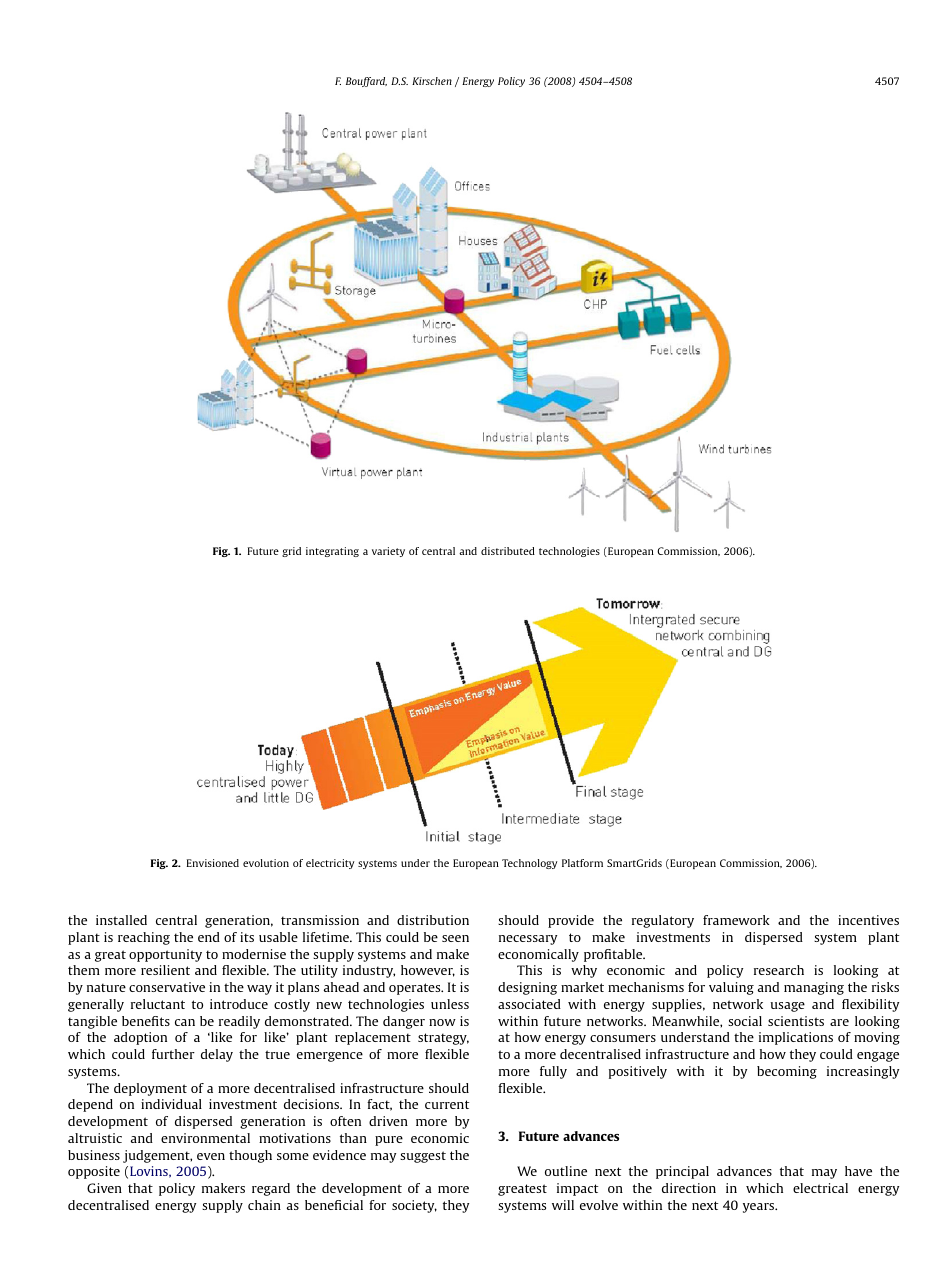 Image resolution: width=952 pixels, height=1270 pixels. Describe the element at coordinates (104, 1188) in the screenshot. I see `Given` at that location.
